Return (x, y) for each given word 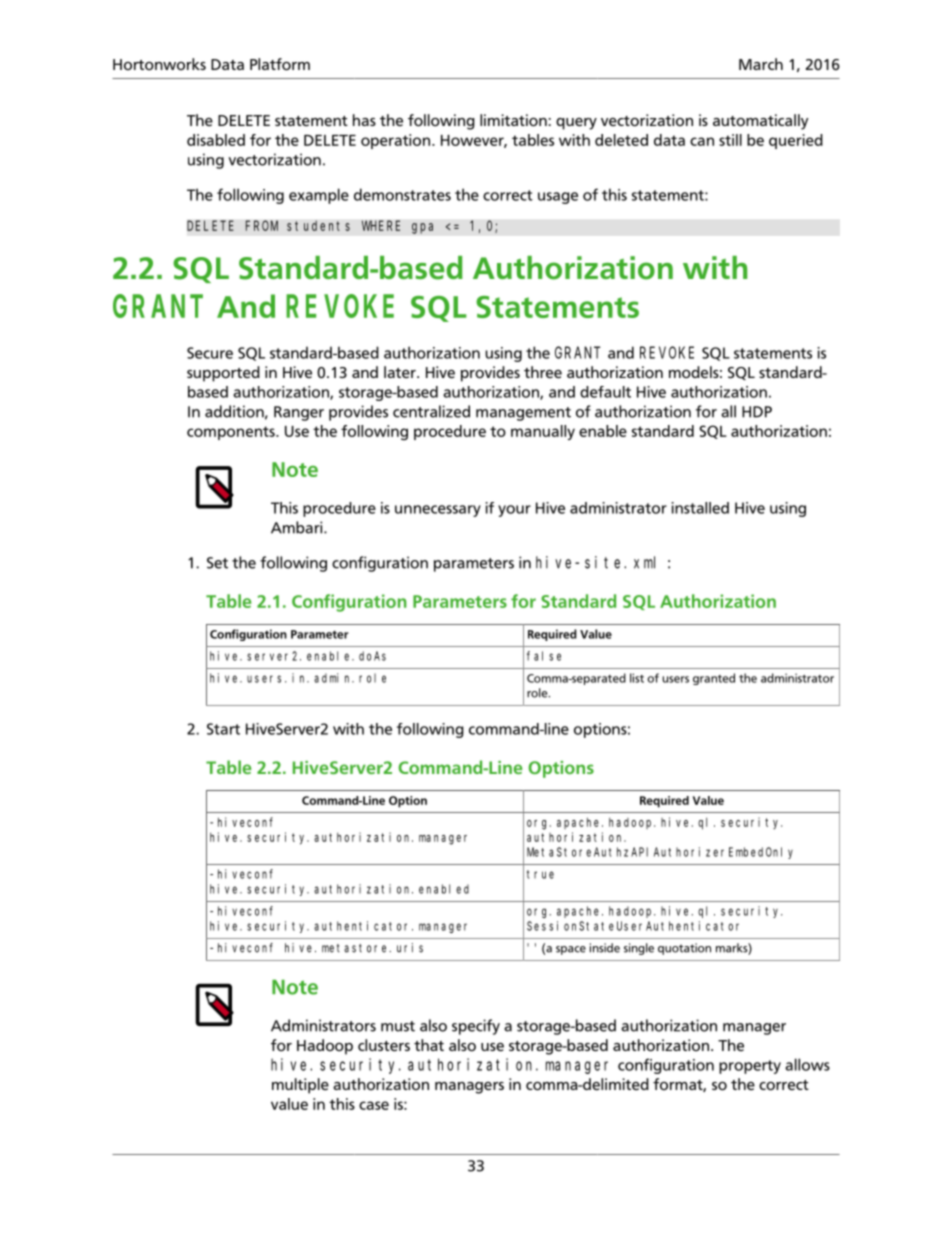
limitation (513, 120)
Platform (280, 64)
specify (476, 1027)
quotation (684, 949)
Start (223, 729)
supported (223, 374)
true (540, 874)
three (543, 372)
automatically (760, 122)
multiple (300, 1086)
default (605, 392)
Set (217, 563)
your (514, 511)
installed (700, 508)
